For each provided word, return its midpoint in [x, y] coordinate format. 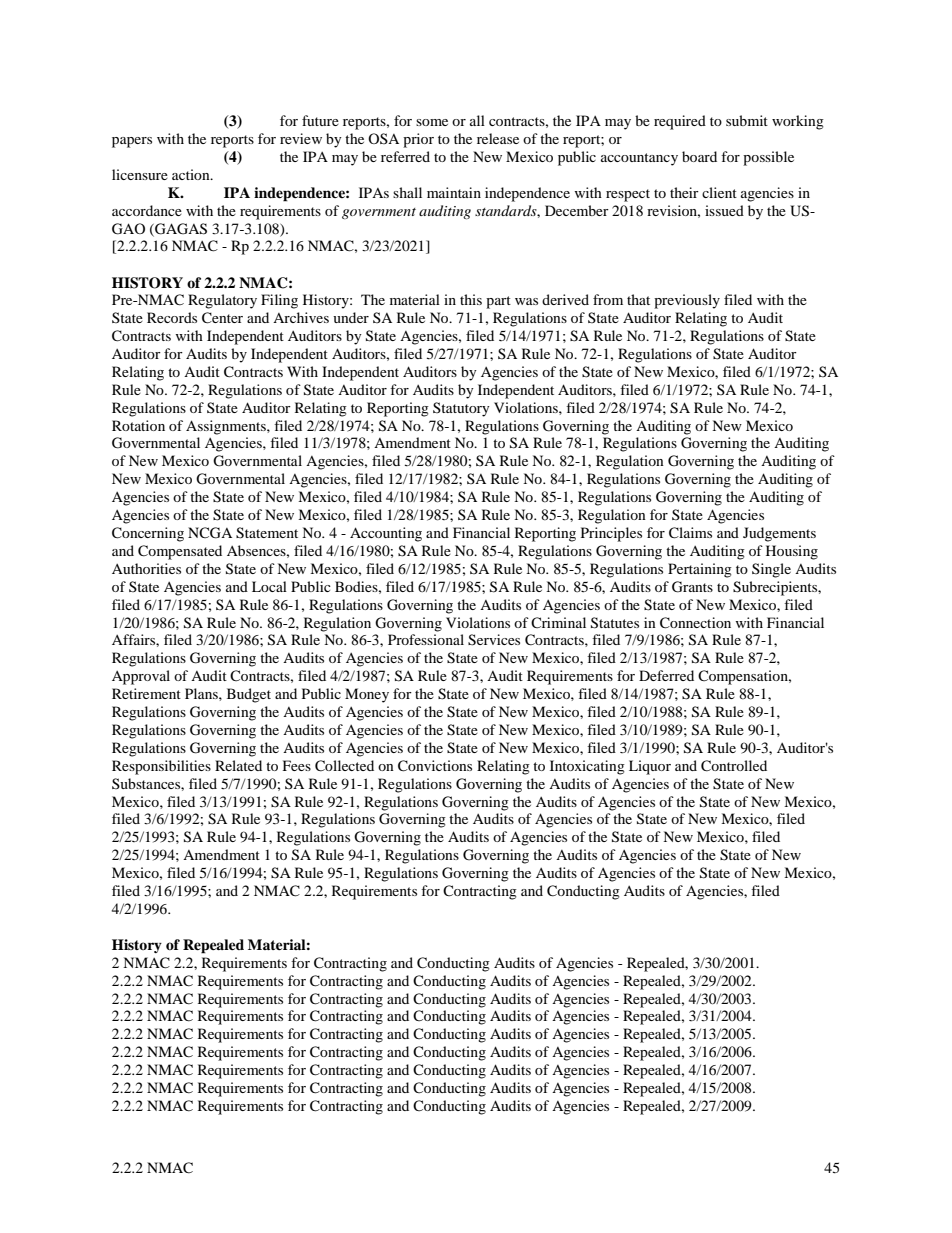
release [498, 138]
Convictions [435, 766]
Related [238, 765]
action [192, 174]
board [699, 156]
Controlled [734, 766]
